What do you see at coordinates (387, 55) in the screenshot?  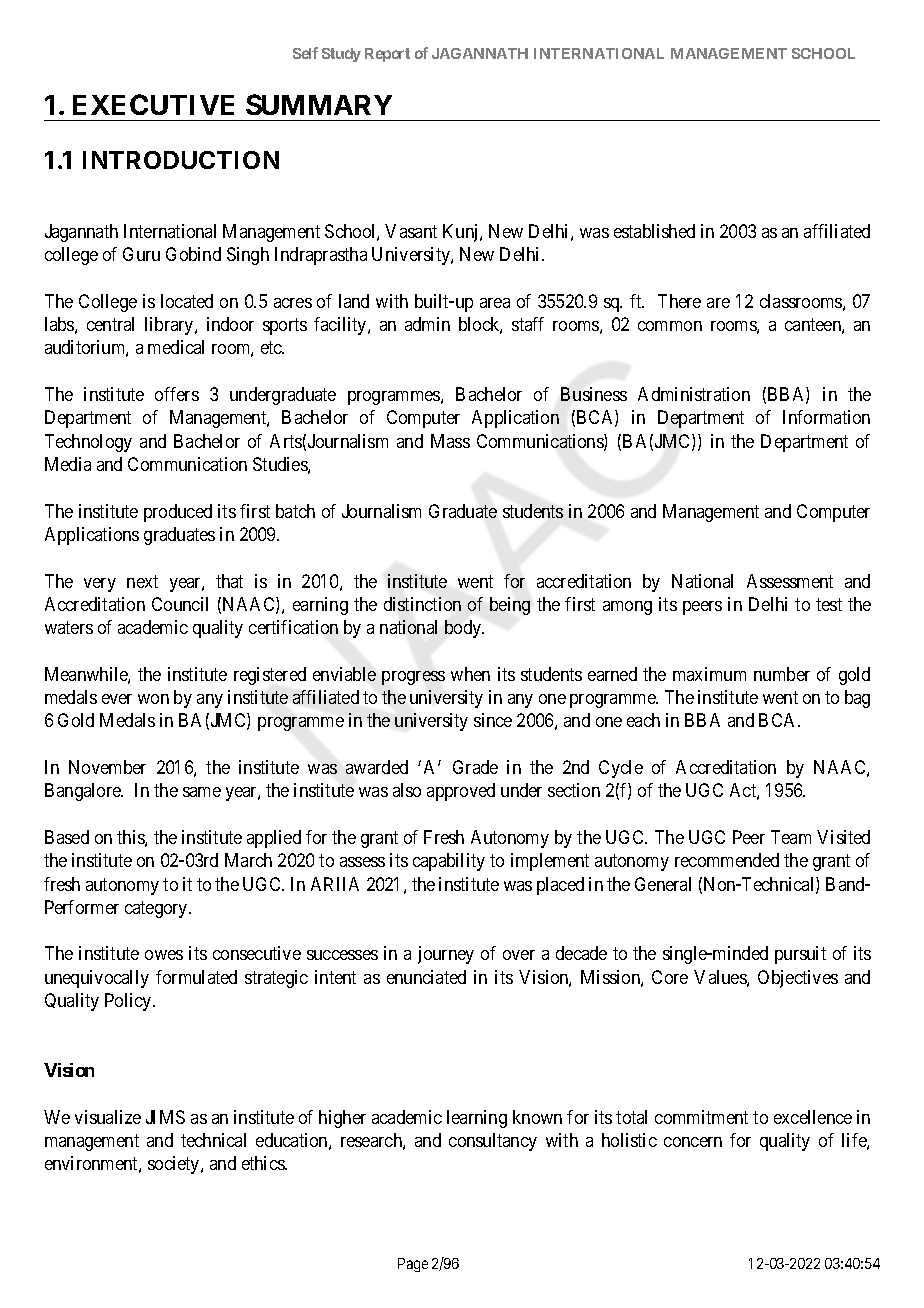 I see `Report` at bounding box center [387, 55].
